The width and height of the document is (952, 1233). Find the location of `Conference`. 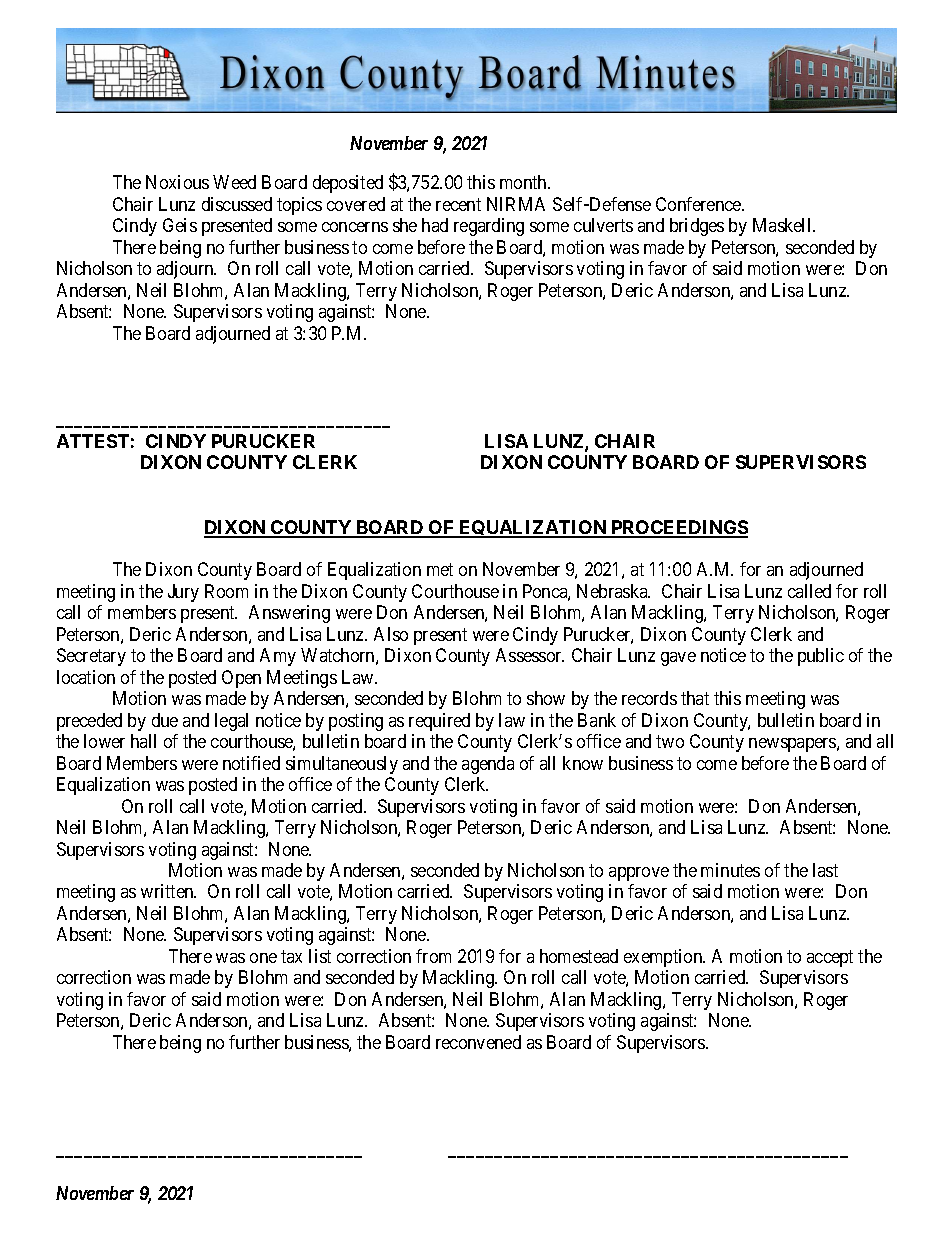

Conference is located at coordinates (699, 204).
